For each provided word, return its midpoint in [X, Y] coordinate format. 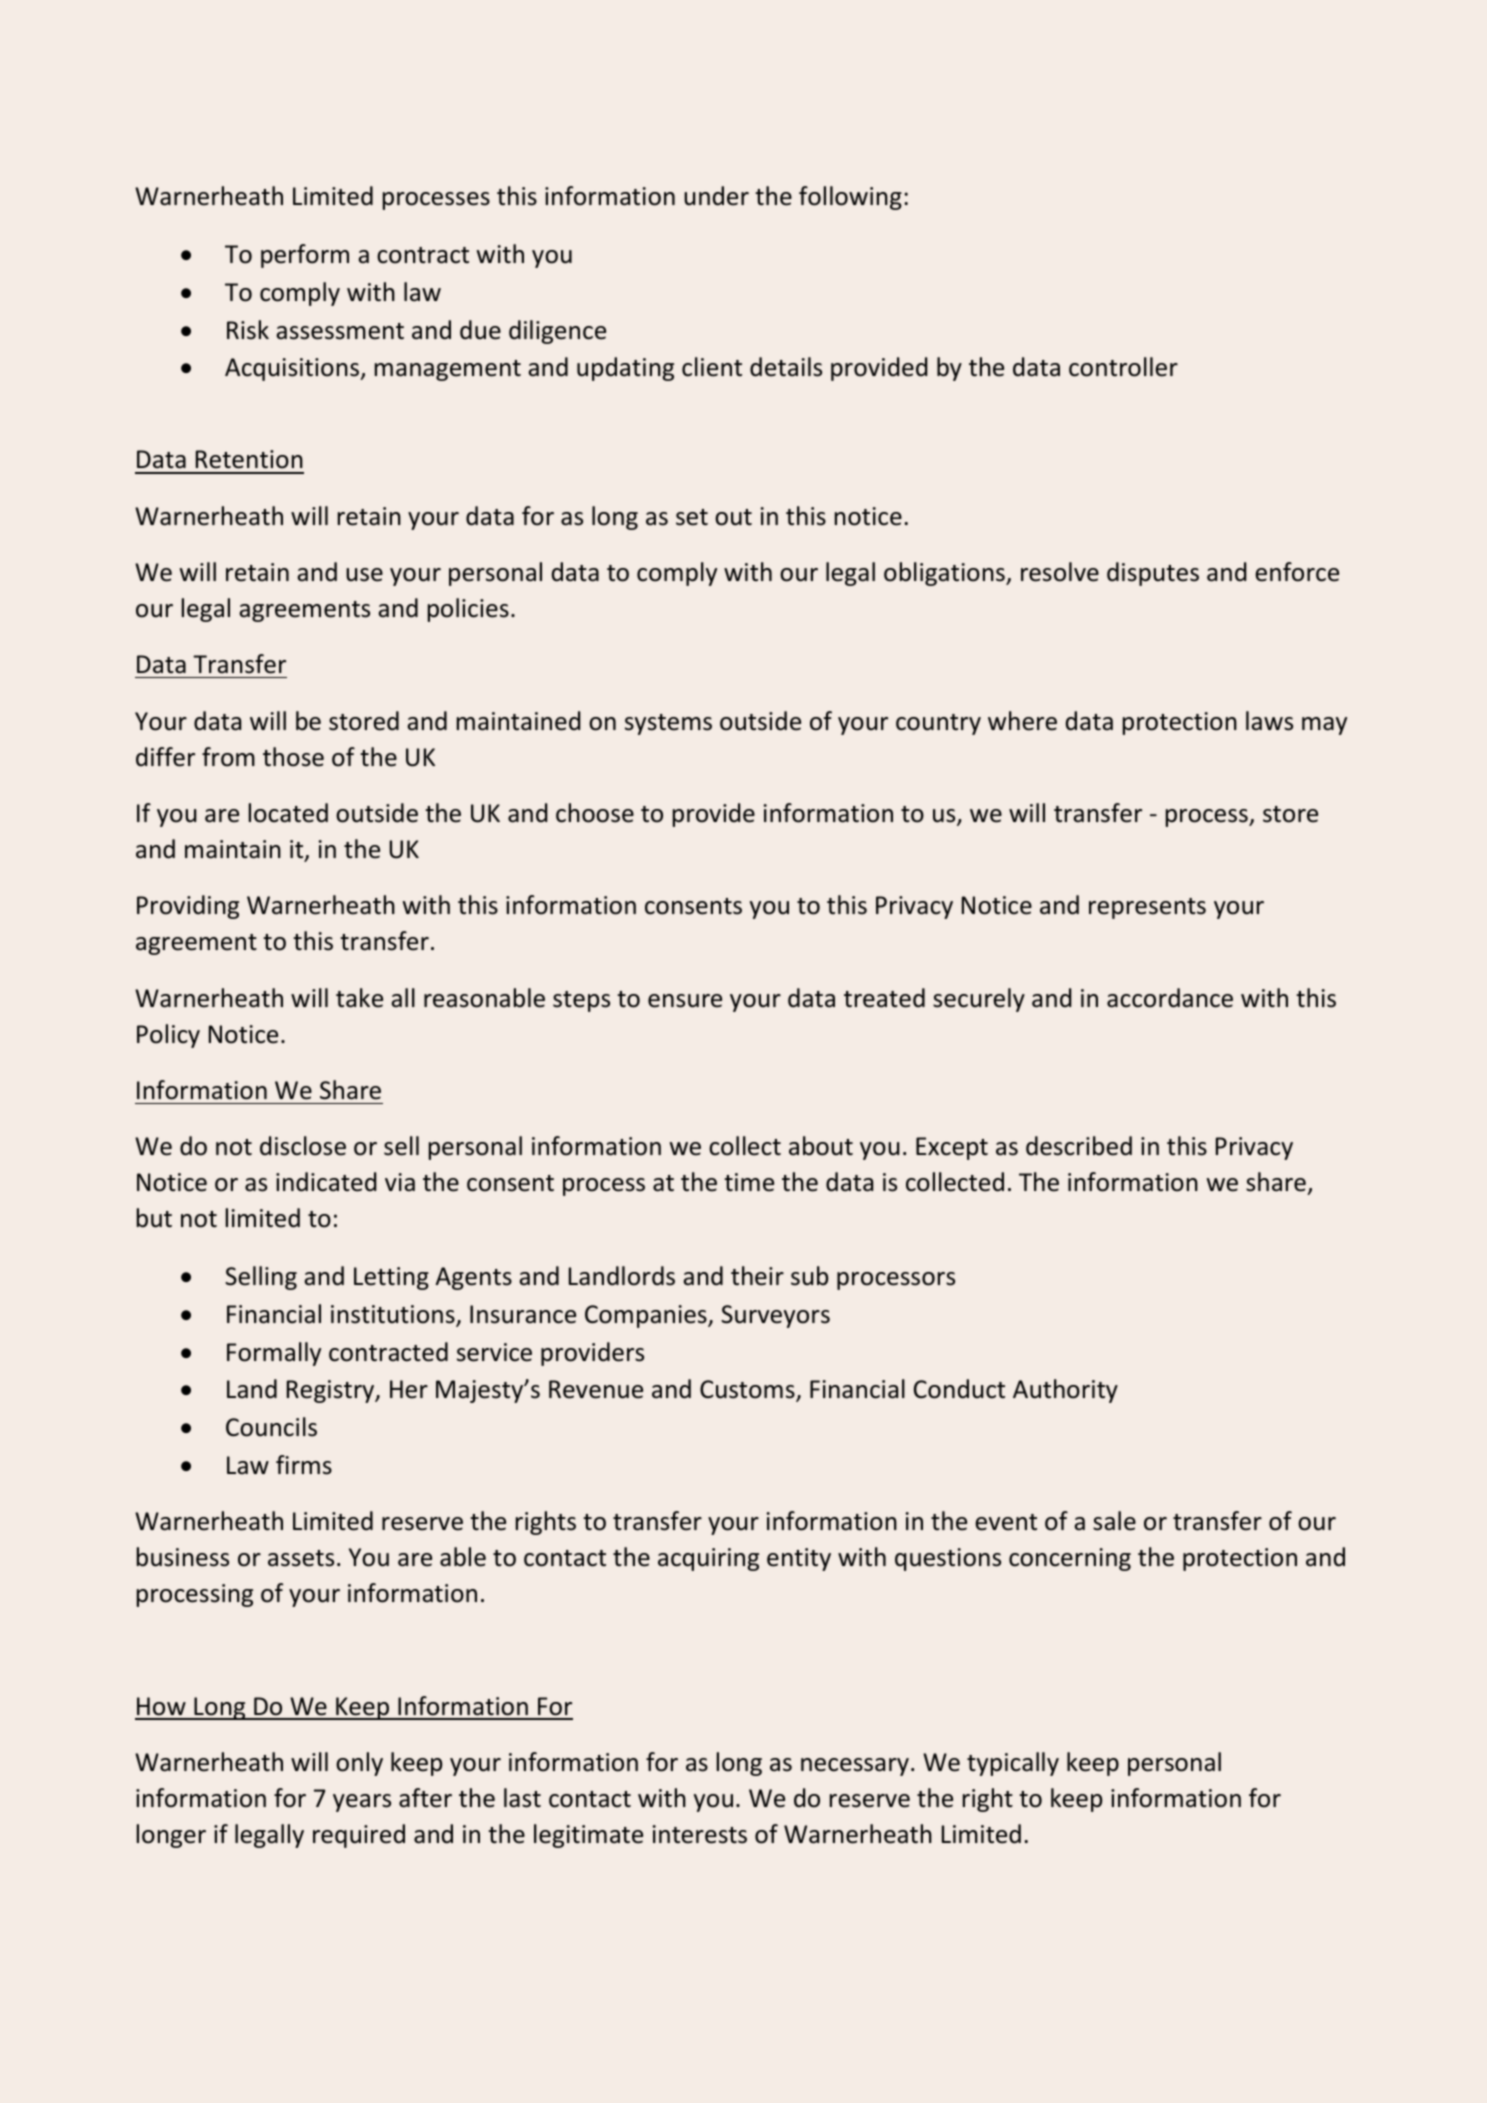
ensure [685, 1001]
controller [1123, 367]
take [359, 998]
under [716, 196]
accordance [1170, 998]
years [362, 1803]
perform [305, 256]
